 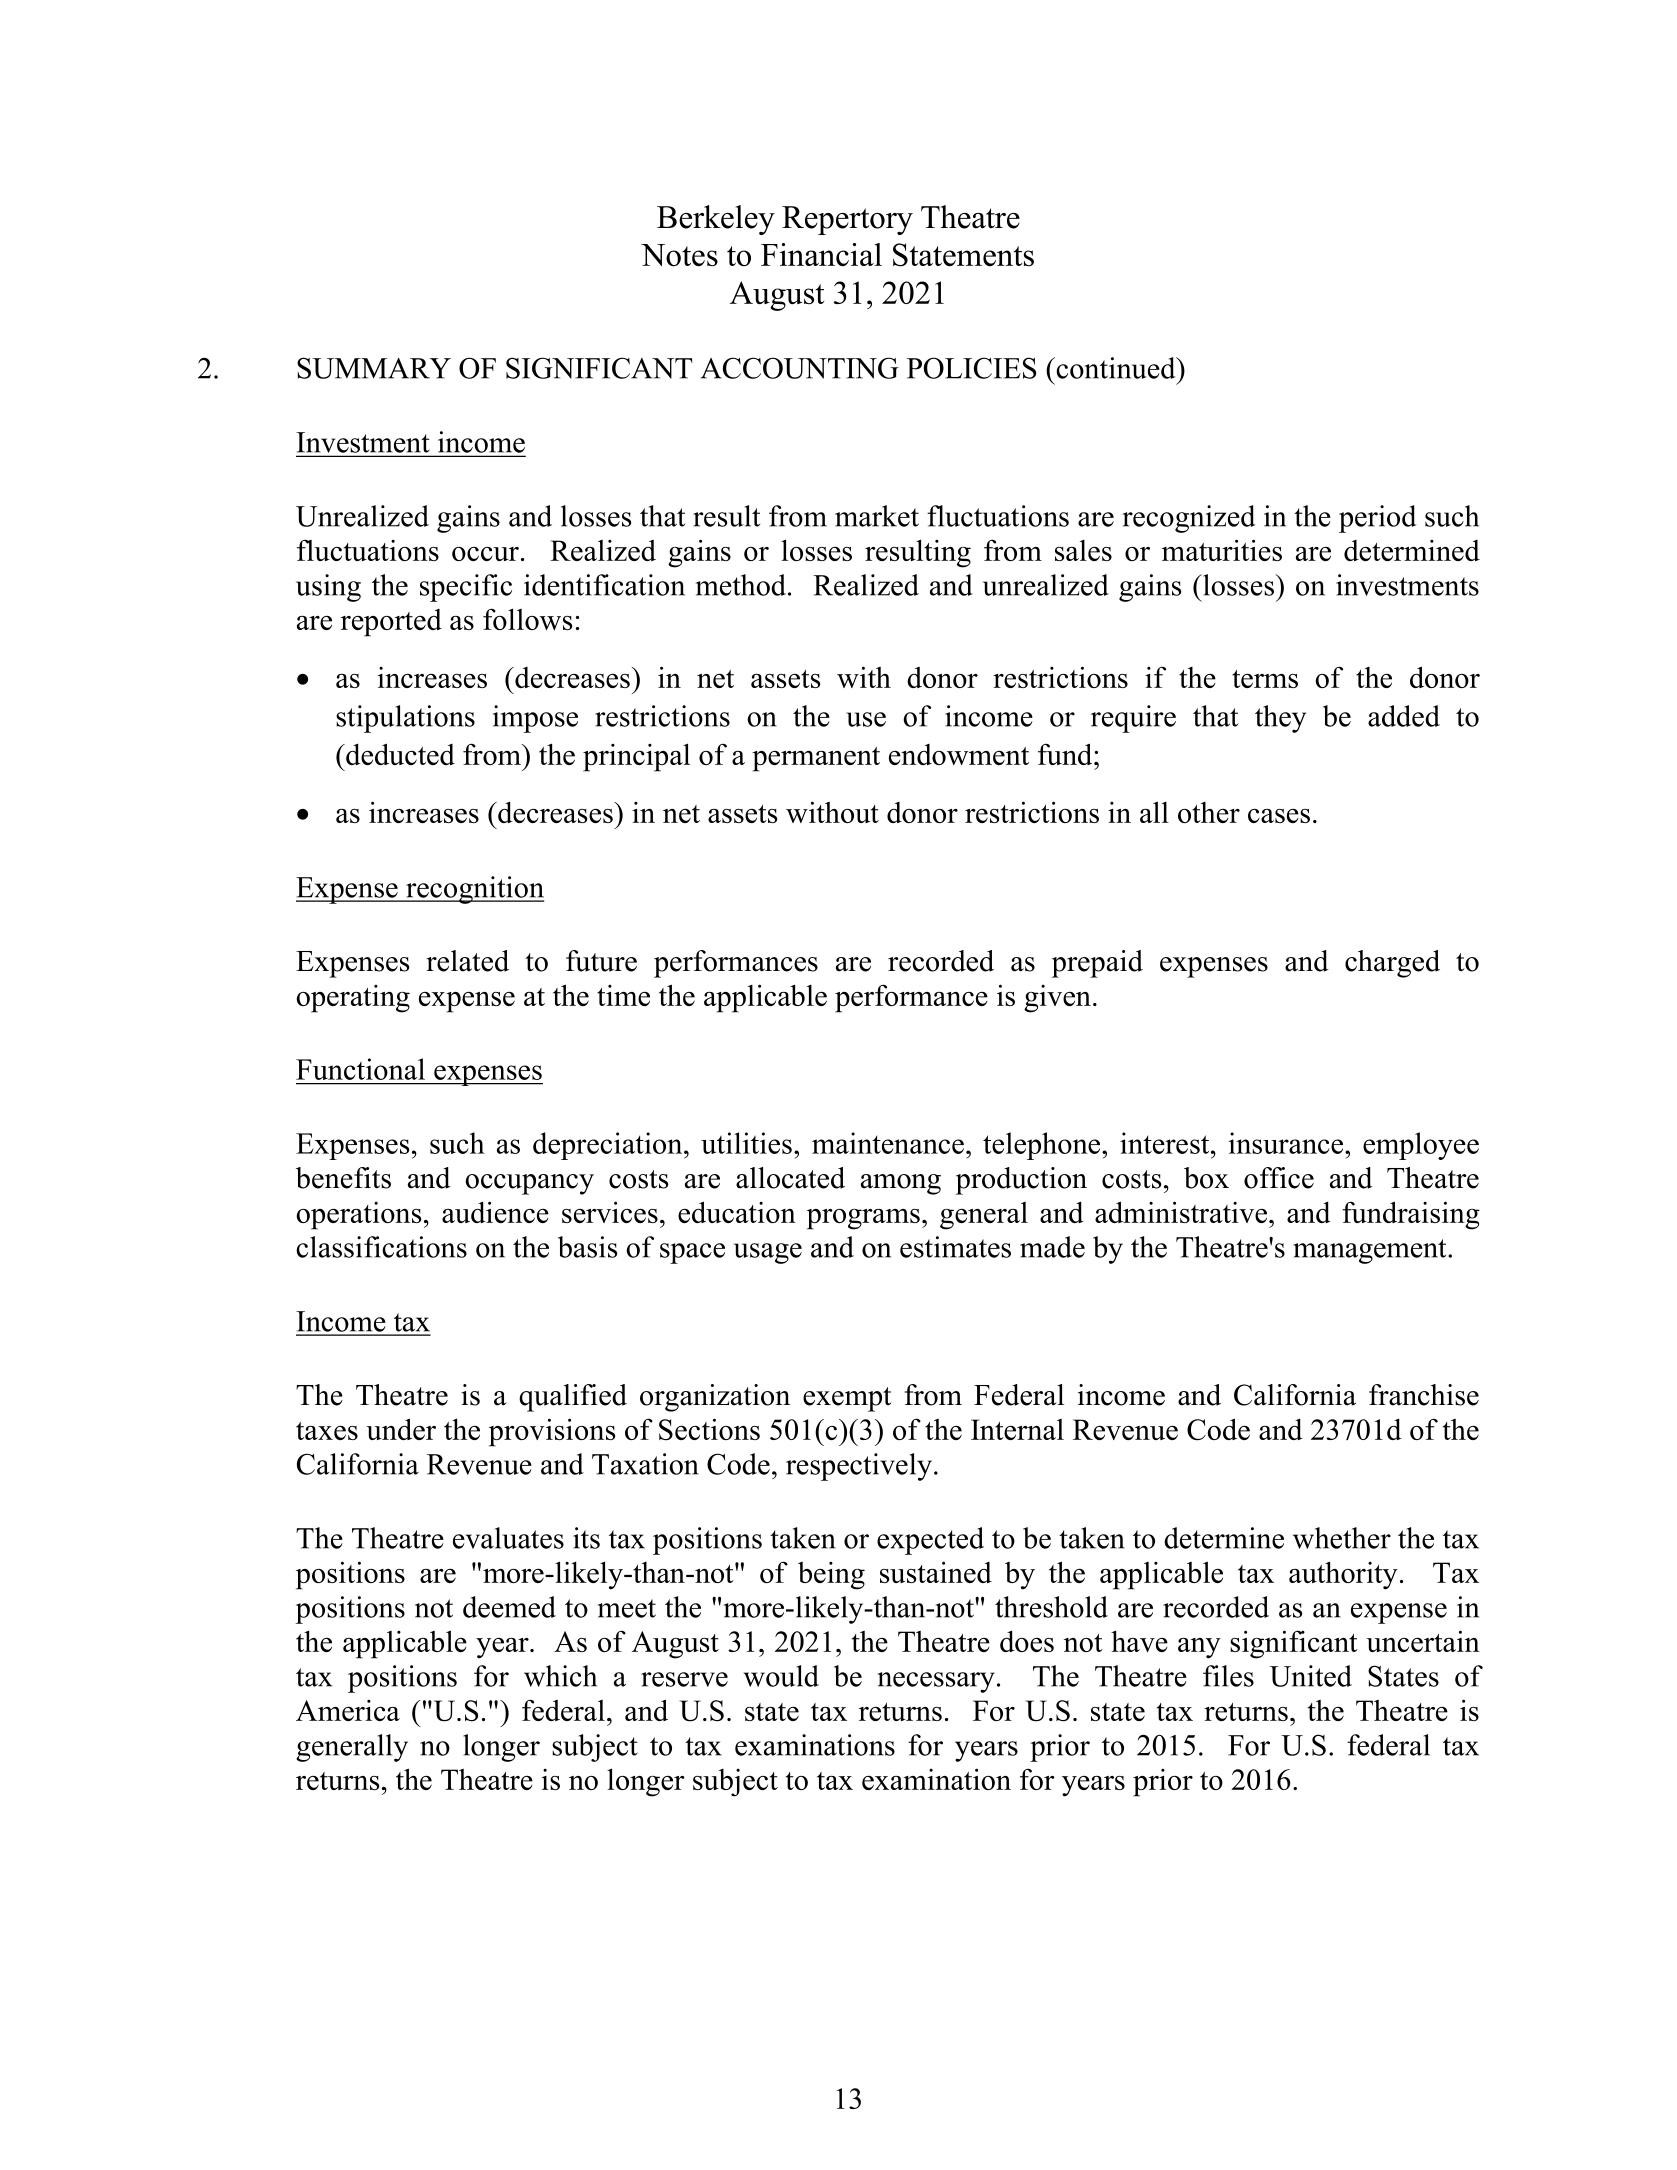 What do you see at coordinates (401, 1429) in the document?
I see `under` at bounding box center [401, 1429].
